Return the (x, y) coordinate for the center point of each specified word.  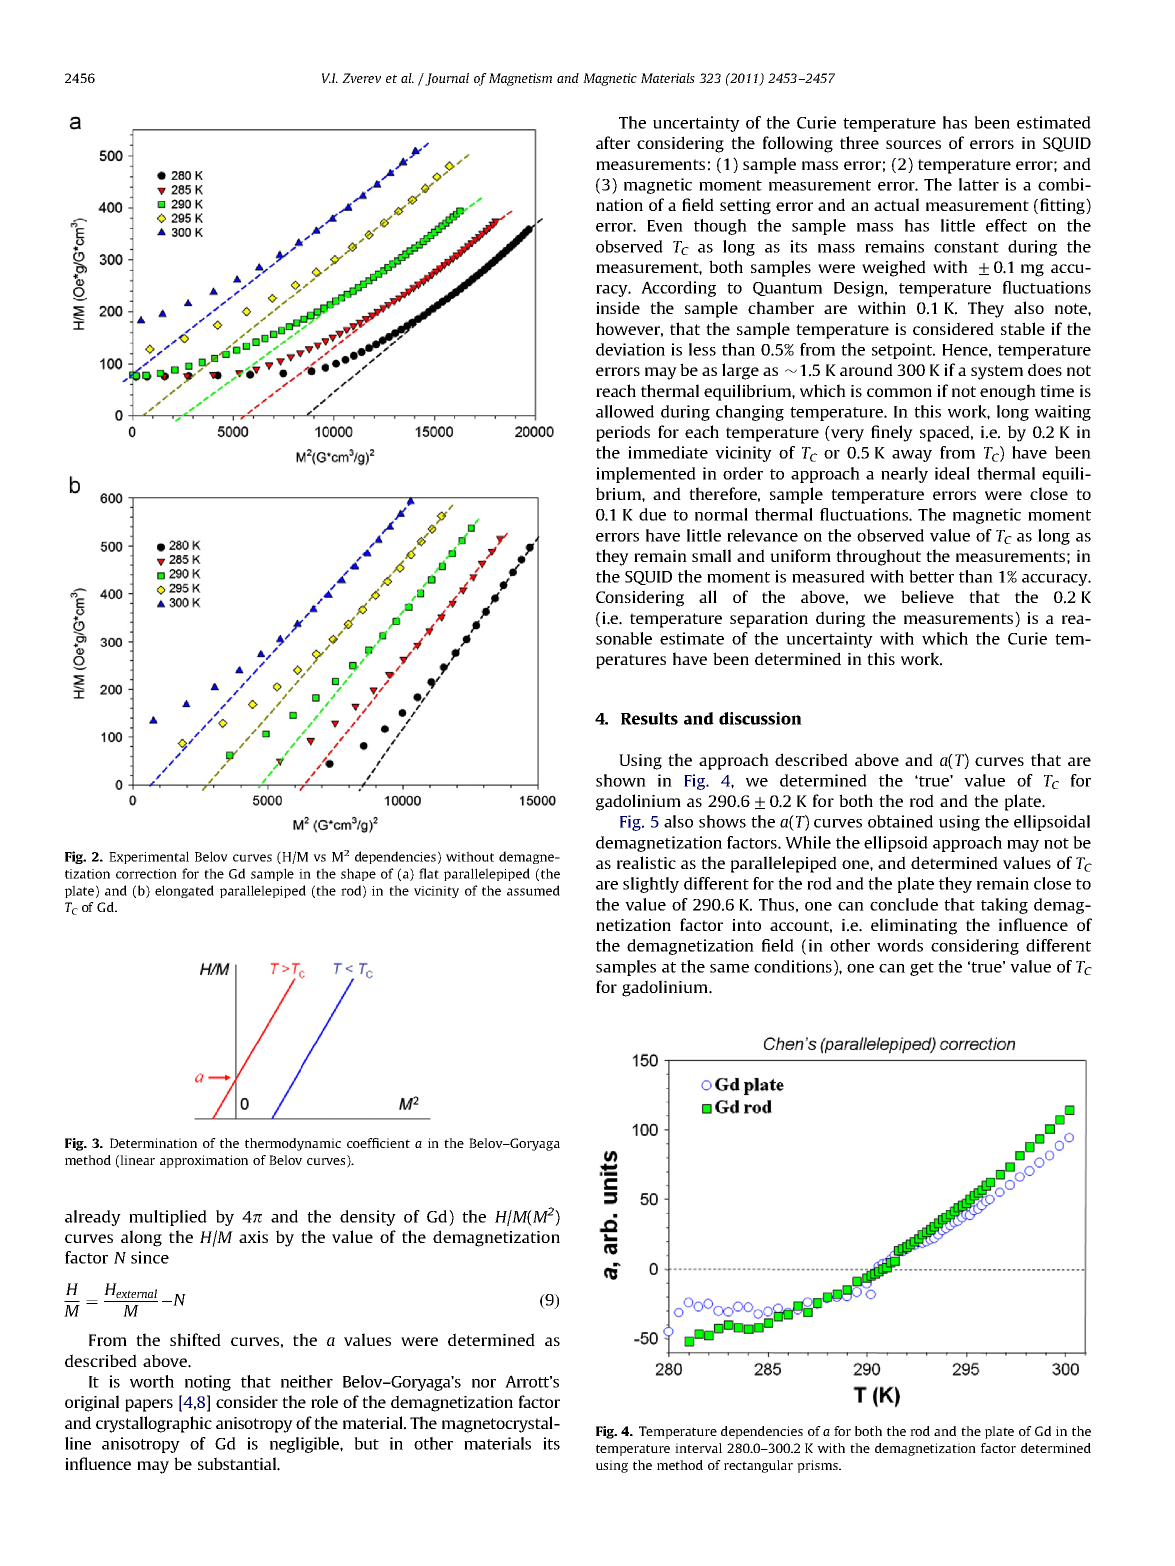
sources (913, 144)
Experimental (149, 857)
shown (621, 780)
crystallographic (154, 1424)
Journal (446, 79)
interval (698, 1448)
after (613, 142)
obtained (900, 821)
